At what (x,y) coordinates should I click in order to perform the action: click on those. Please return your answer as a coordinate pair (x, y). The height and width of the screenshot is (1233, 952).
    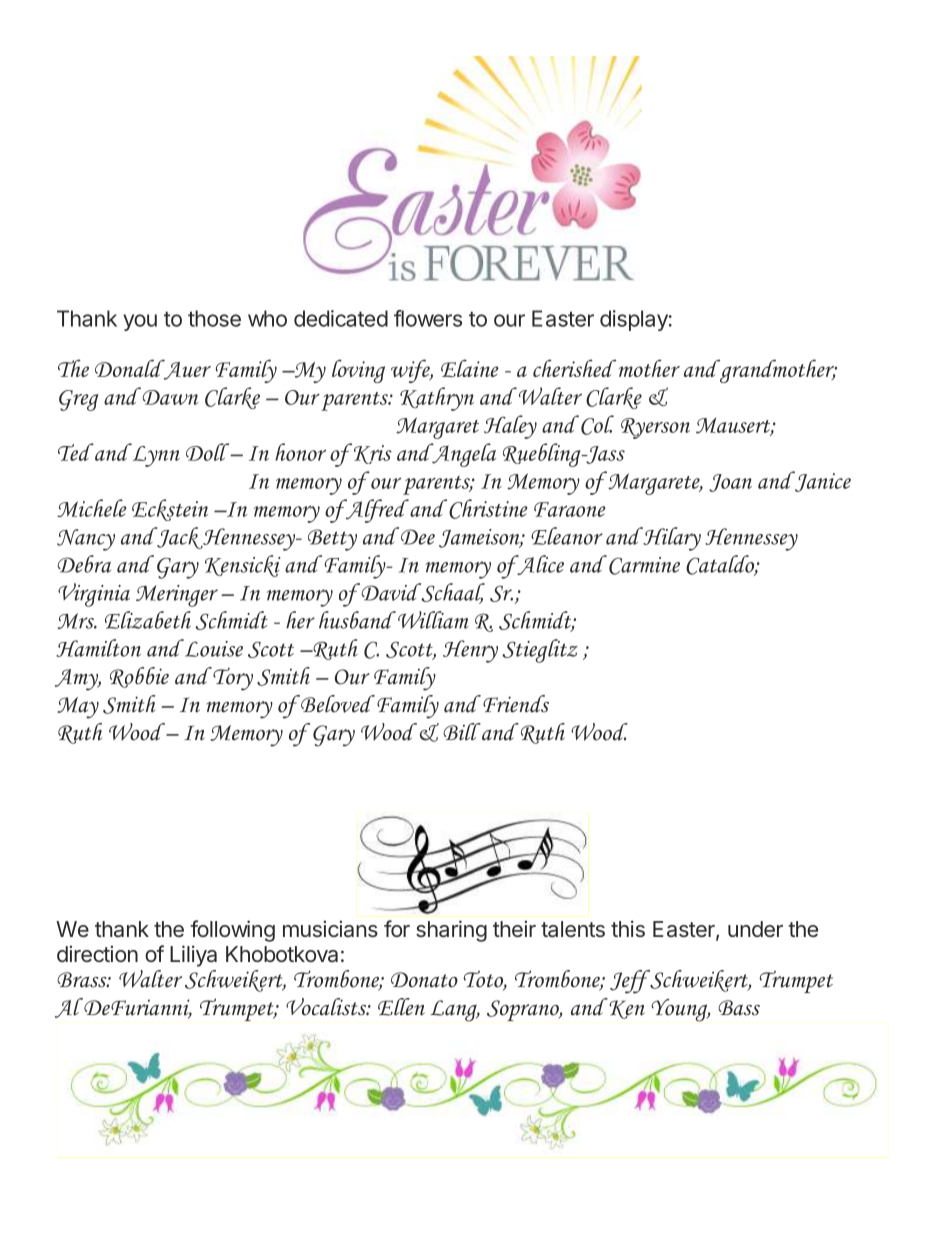
    Looking at the image, I should click on (214, 318).
